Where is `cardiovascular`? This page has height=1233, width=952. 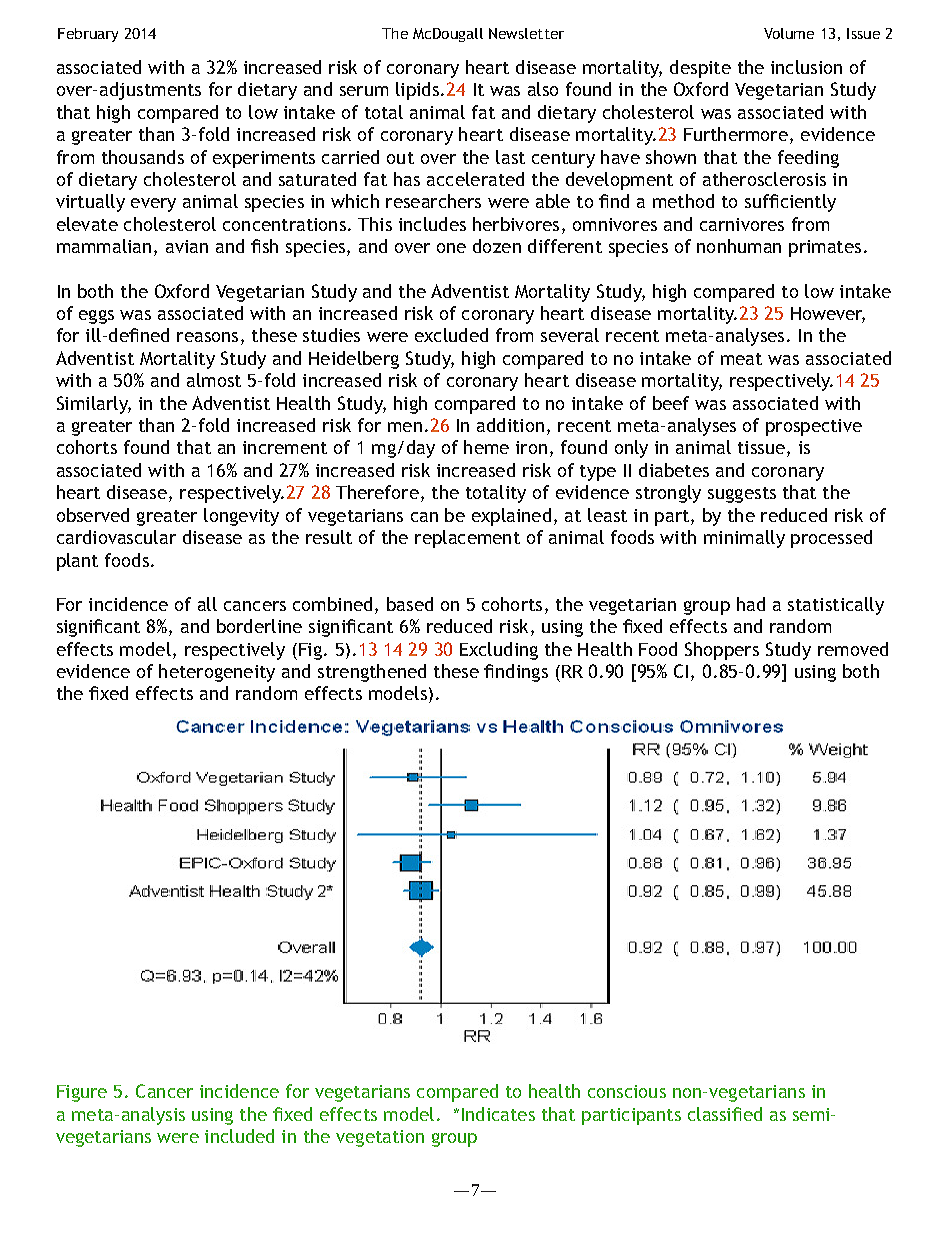
cardiovascular is located at coordinates (116, 537).
